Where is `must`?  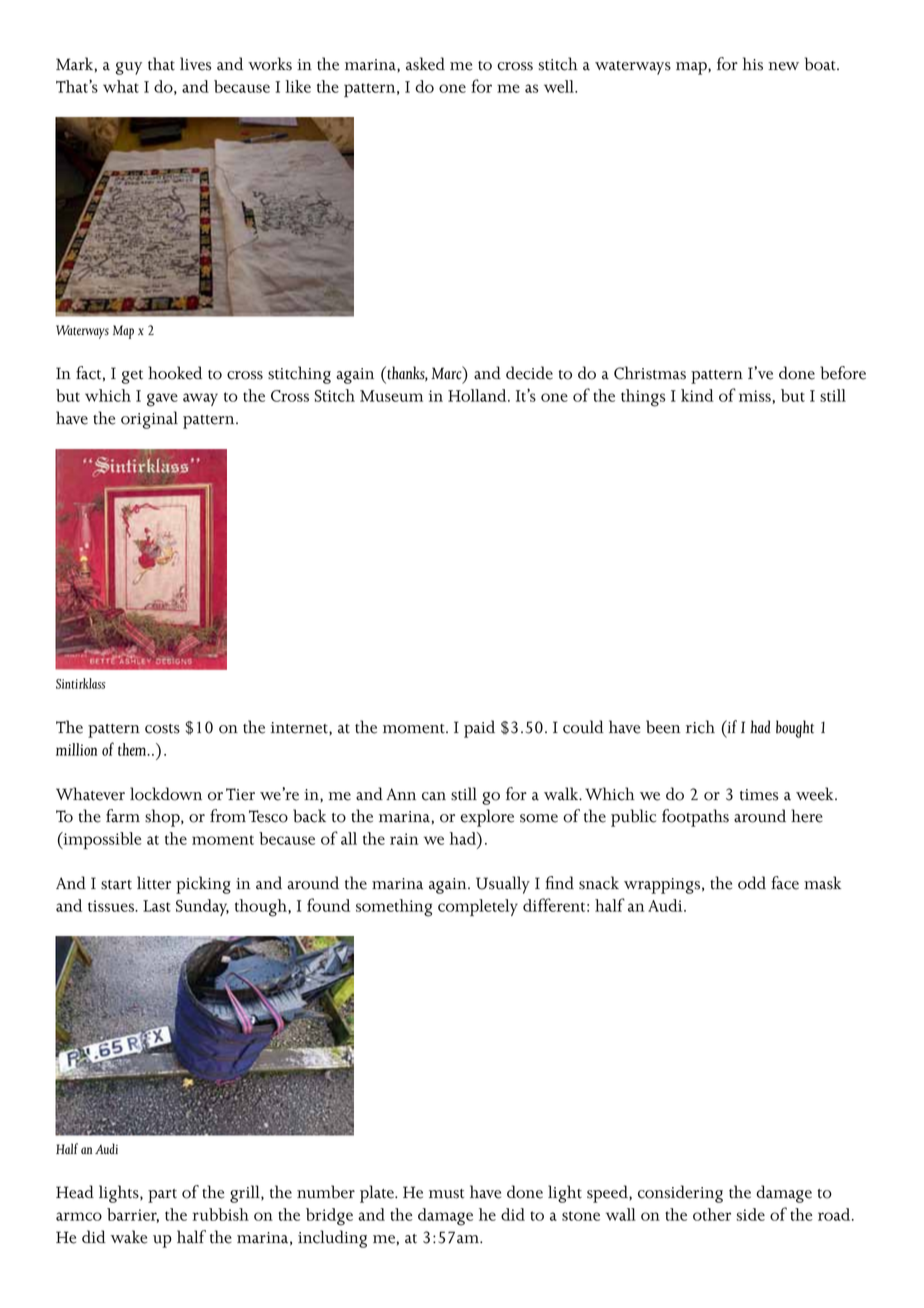
must is located at coordinates (446, 1194).
